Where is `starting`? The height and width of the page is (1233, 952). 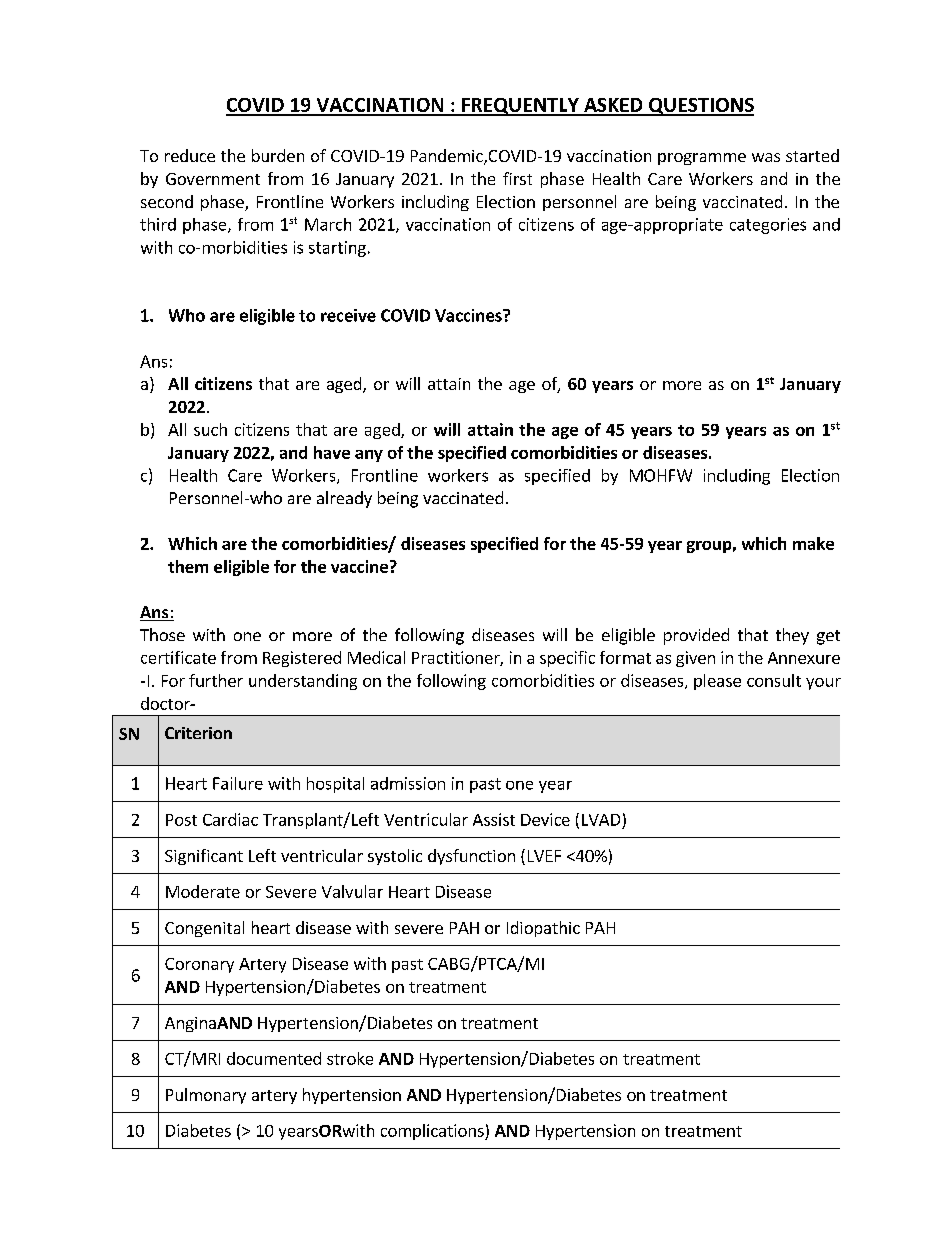
starting is located at coordinates (337, 249).
